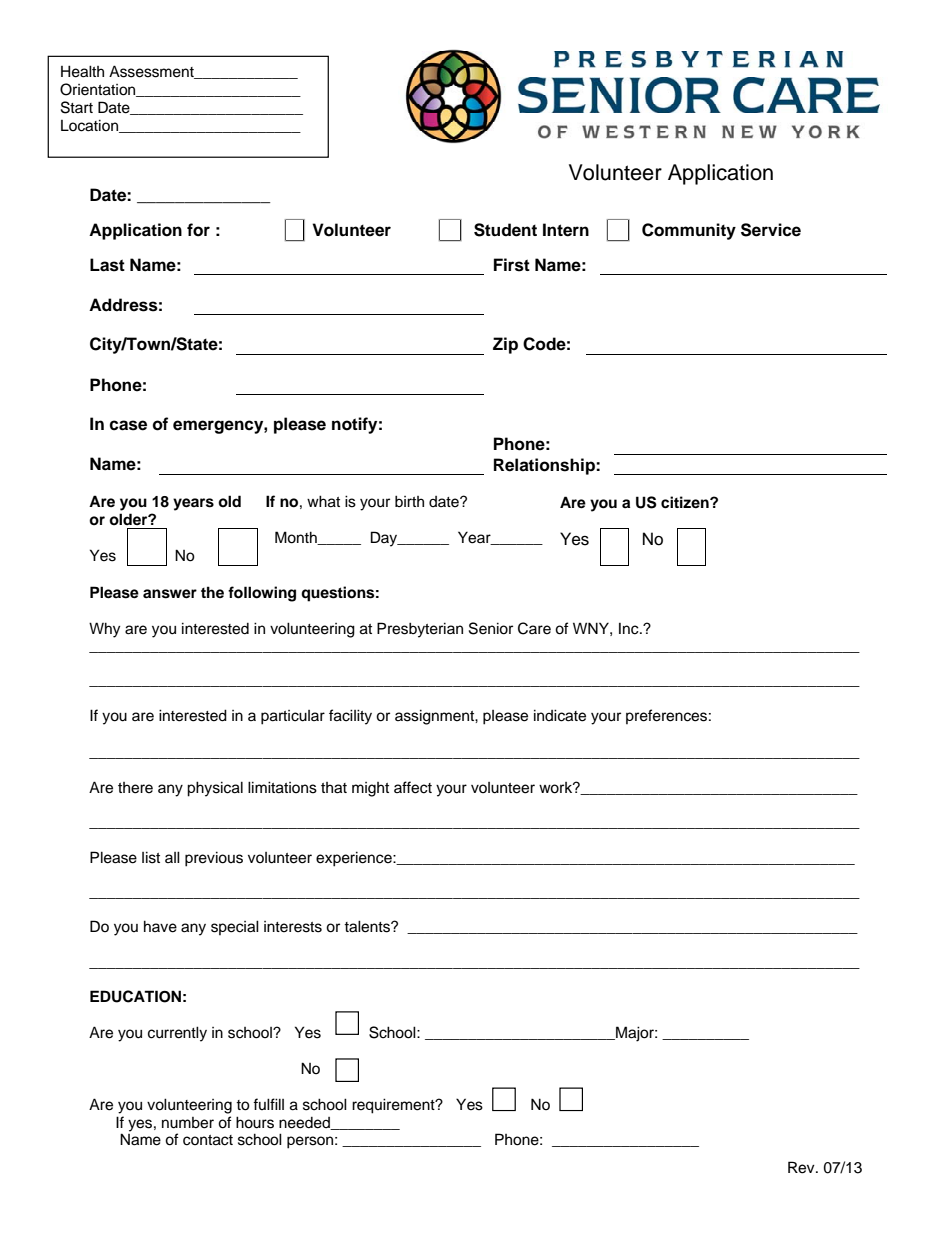 The height and width of the image is (1233, 952). Describe the element at coordinates (505, 230) in the image. I see `Student` at that location.
